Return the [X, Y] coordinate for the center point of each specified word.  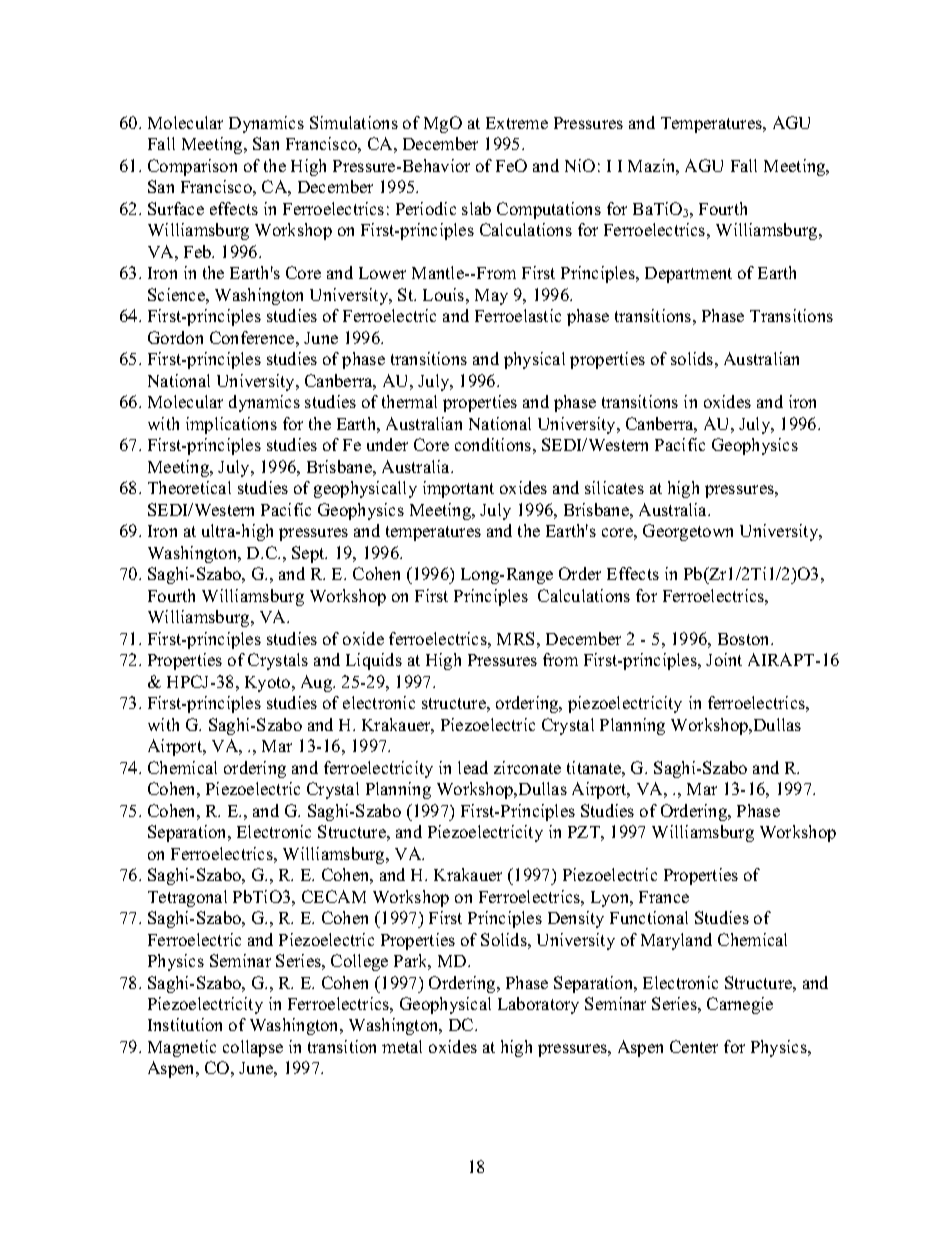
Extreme [517, 123]
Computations [549, 210]
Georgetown [688, 532]
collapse [253, 1048]
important [458, 489]
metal [402, 1046]
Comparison [192, 167]
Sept [309, 554]
